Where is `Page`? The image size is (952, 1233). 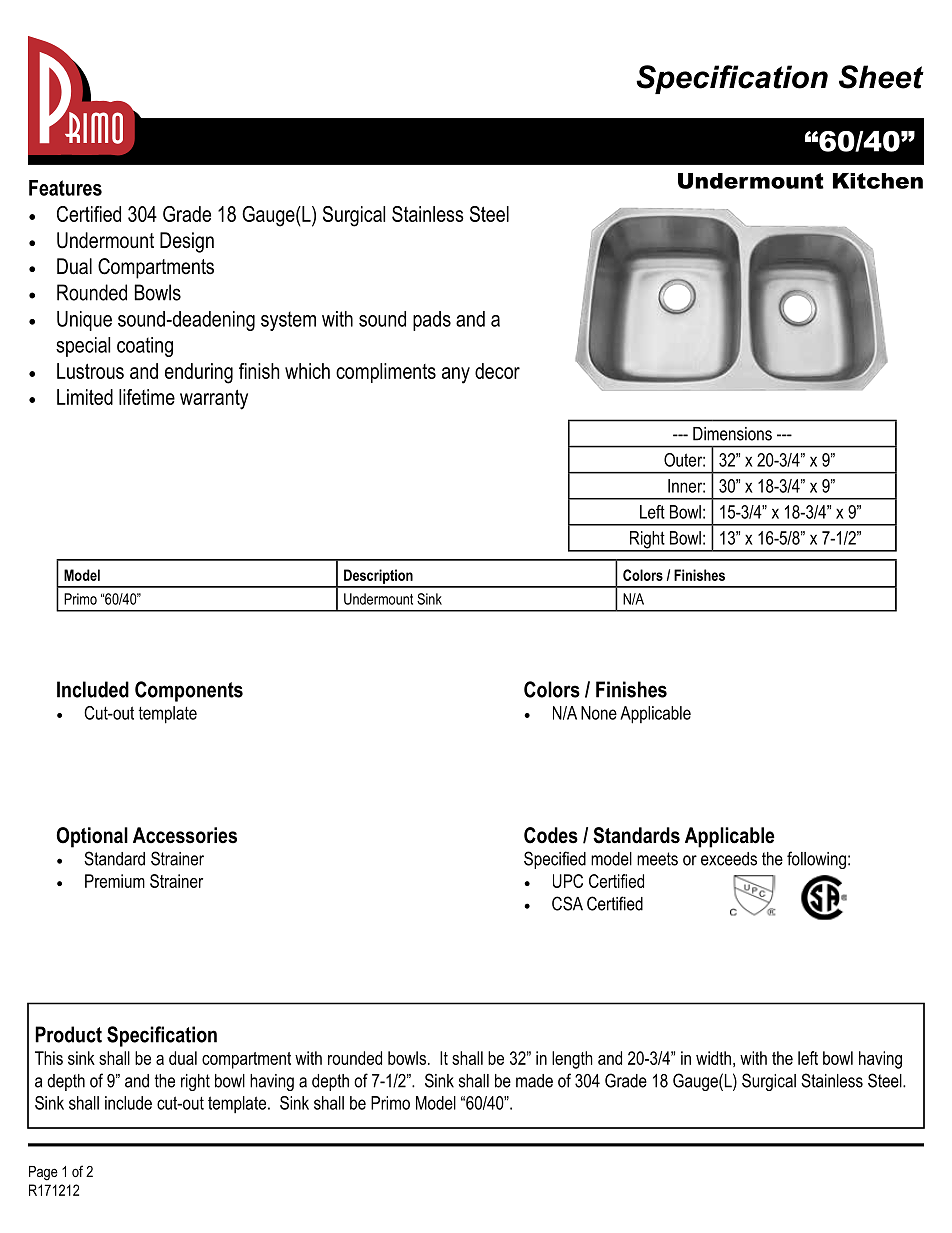 Page is located at coordinates (43, 1173).
